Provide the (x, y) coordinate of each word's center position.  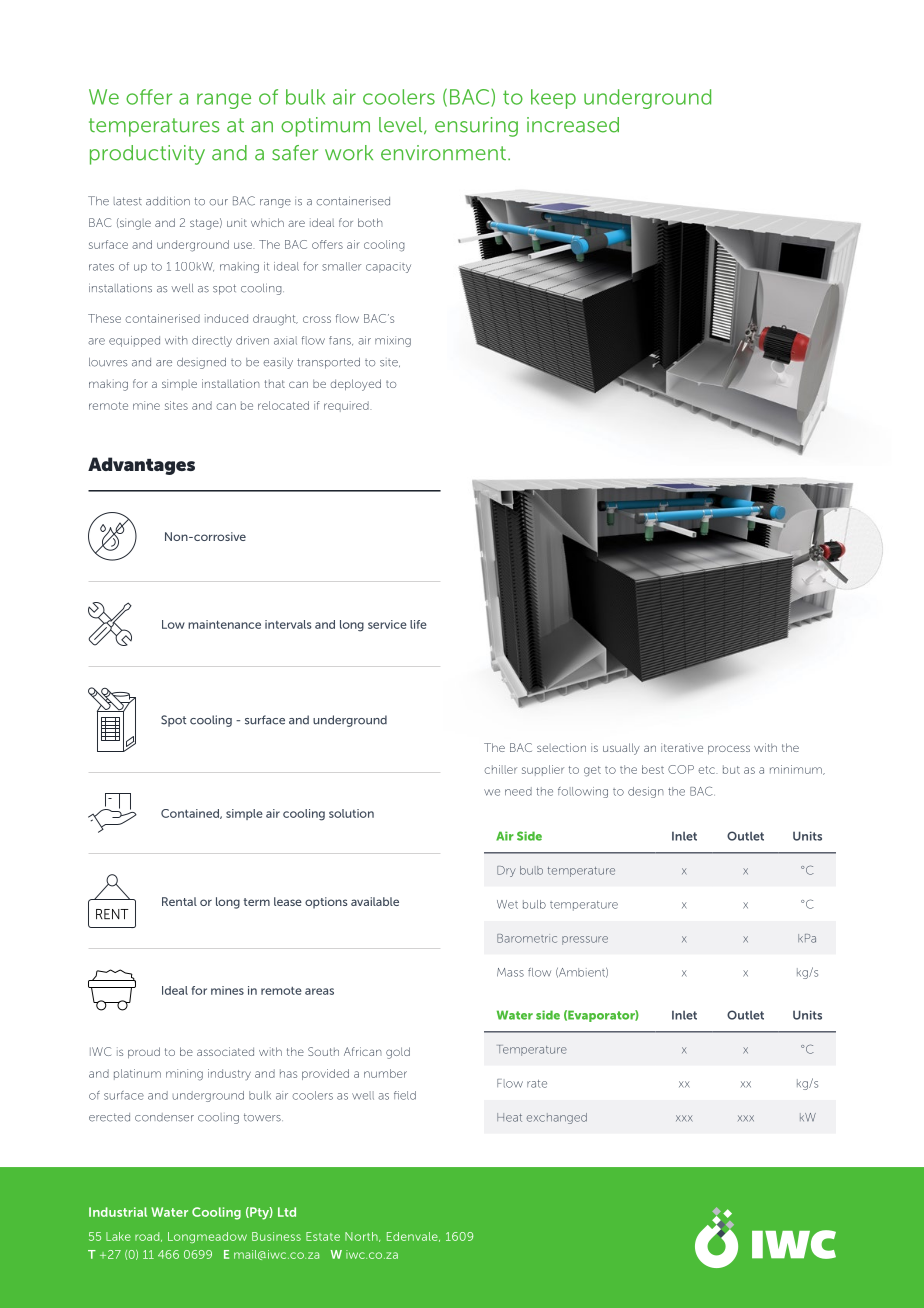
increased (573, 125)
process (729, 749)
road (148, 1237)
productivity (147, 155)
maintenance (224, 624)
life (418, 624)
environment (443, 153)
